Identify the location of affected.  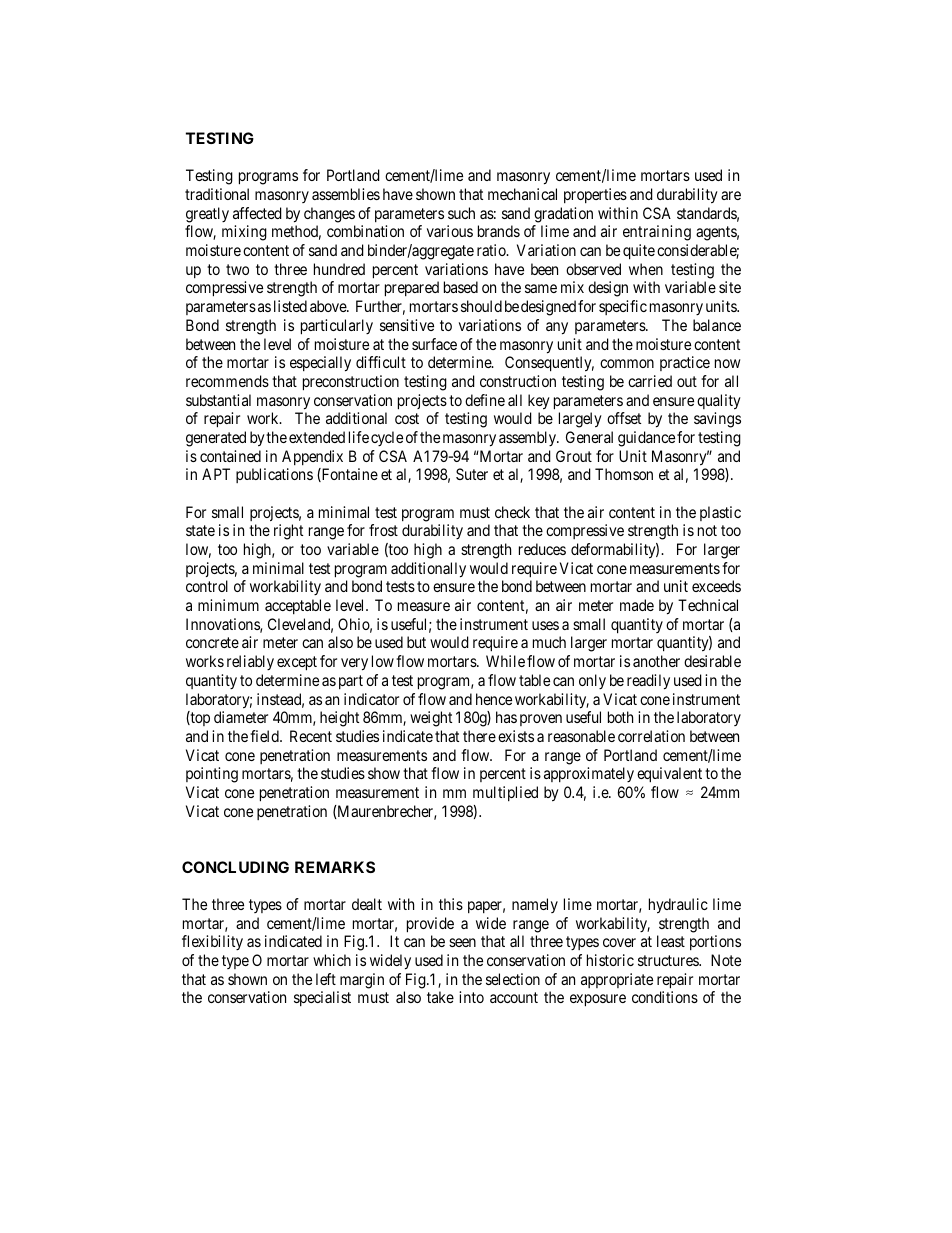
(257, 213).
